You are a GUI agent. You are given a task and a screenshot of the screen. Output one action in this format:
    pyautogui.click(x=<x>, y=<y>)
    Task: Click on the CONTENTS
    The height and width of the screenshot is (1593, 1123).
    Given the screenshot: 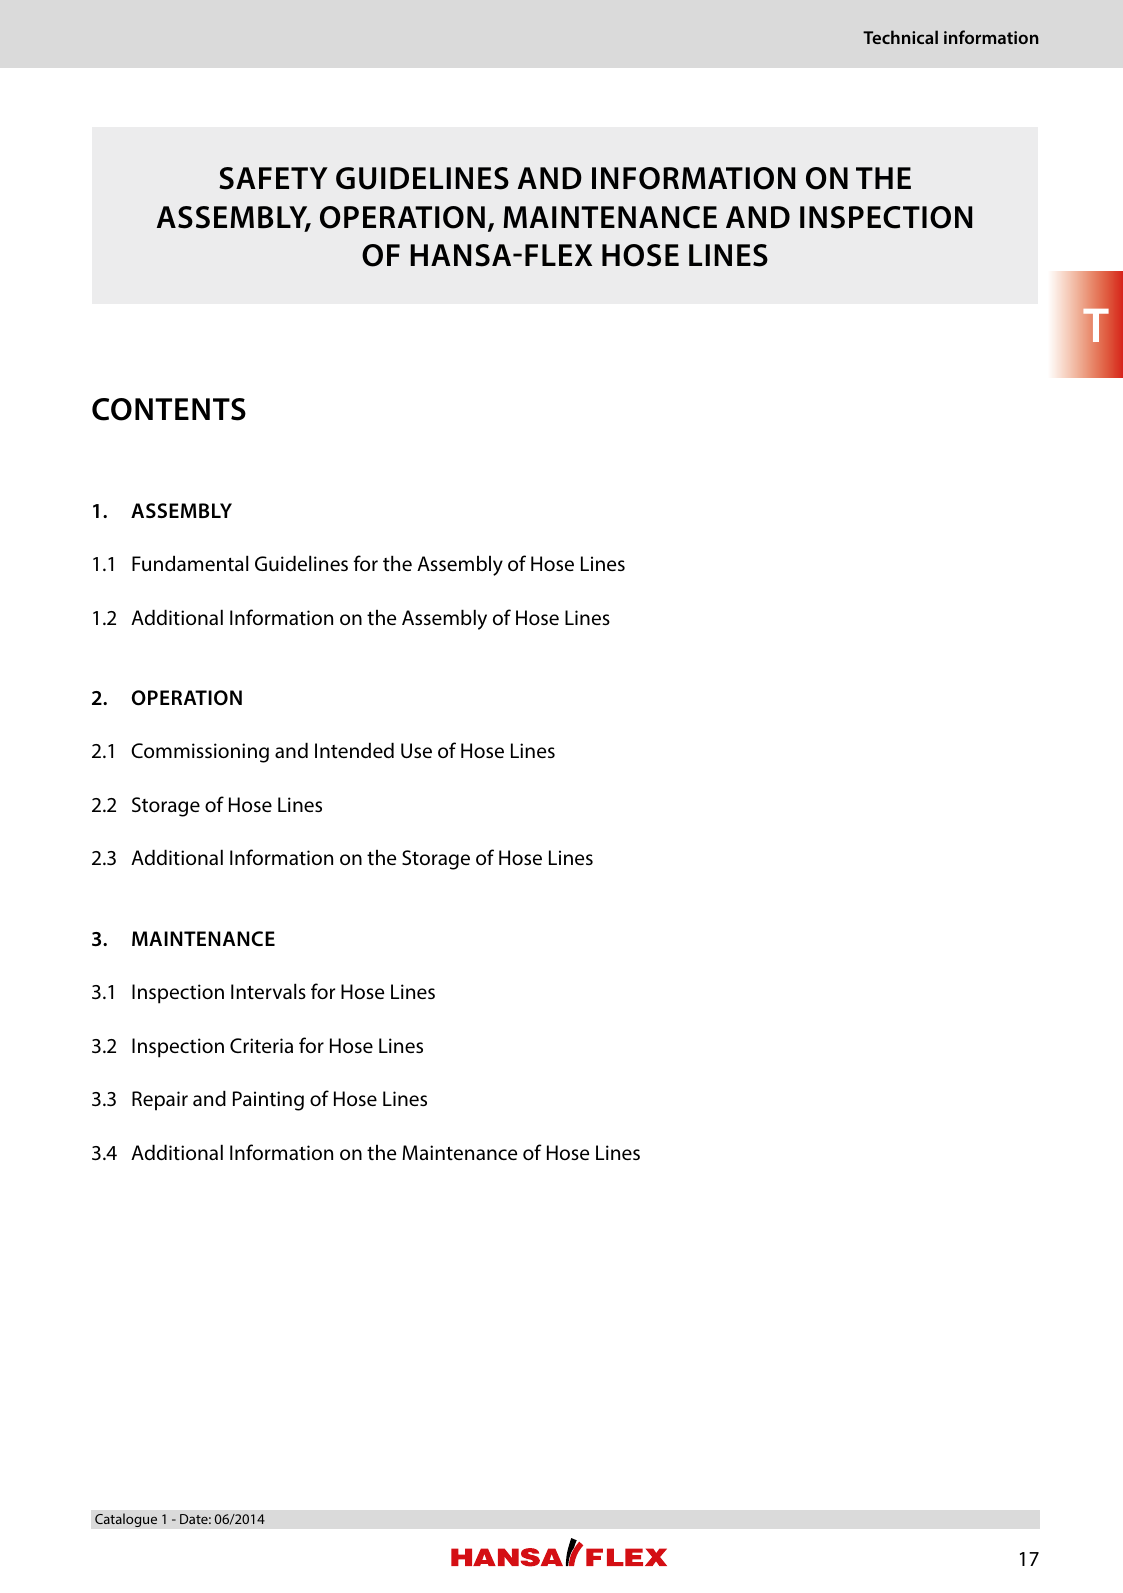 What is the action you would take?
    pyautogui.click(x=169, y=409)
